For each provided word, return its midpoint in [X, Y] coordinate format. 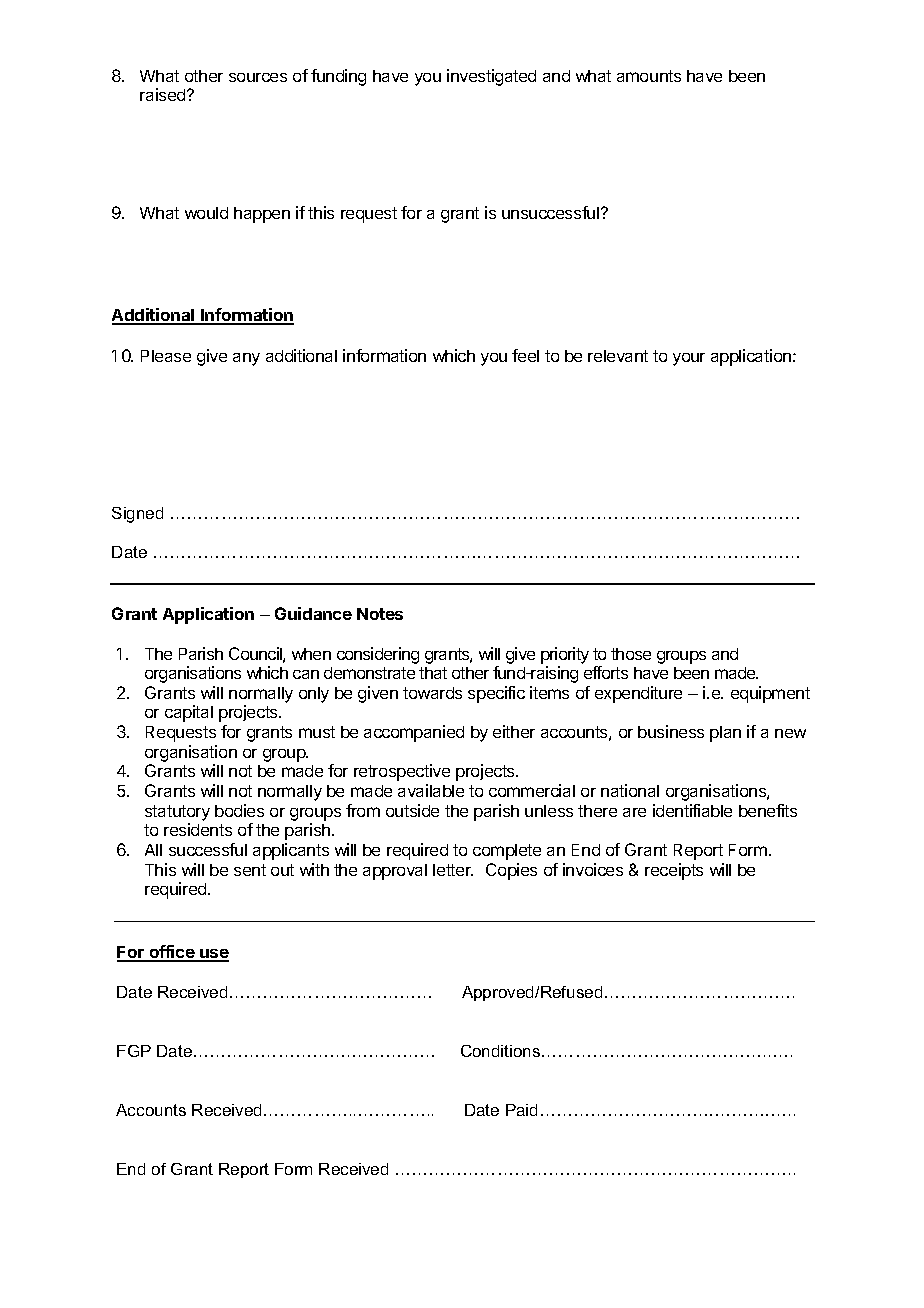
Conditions [502, 1051]
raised [164, 94]
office [172, 953]
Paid [521, 1110]
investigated [491, 77]
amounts [649, 76]
